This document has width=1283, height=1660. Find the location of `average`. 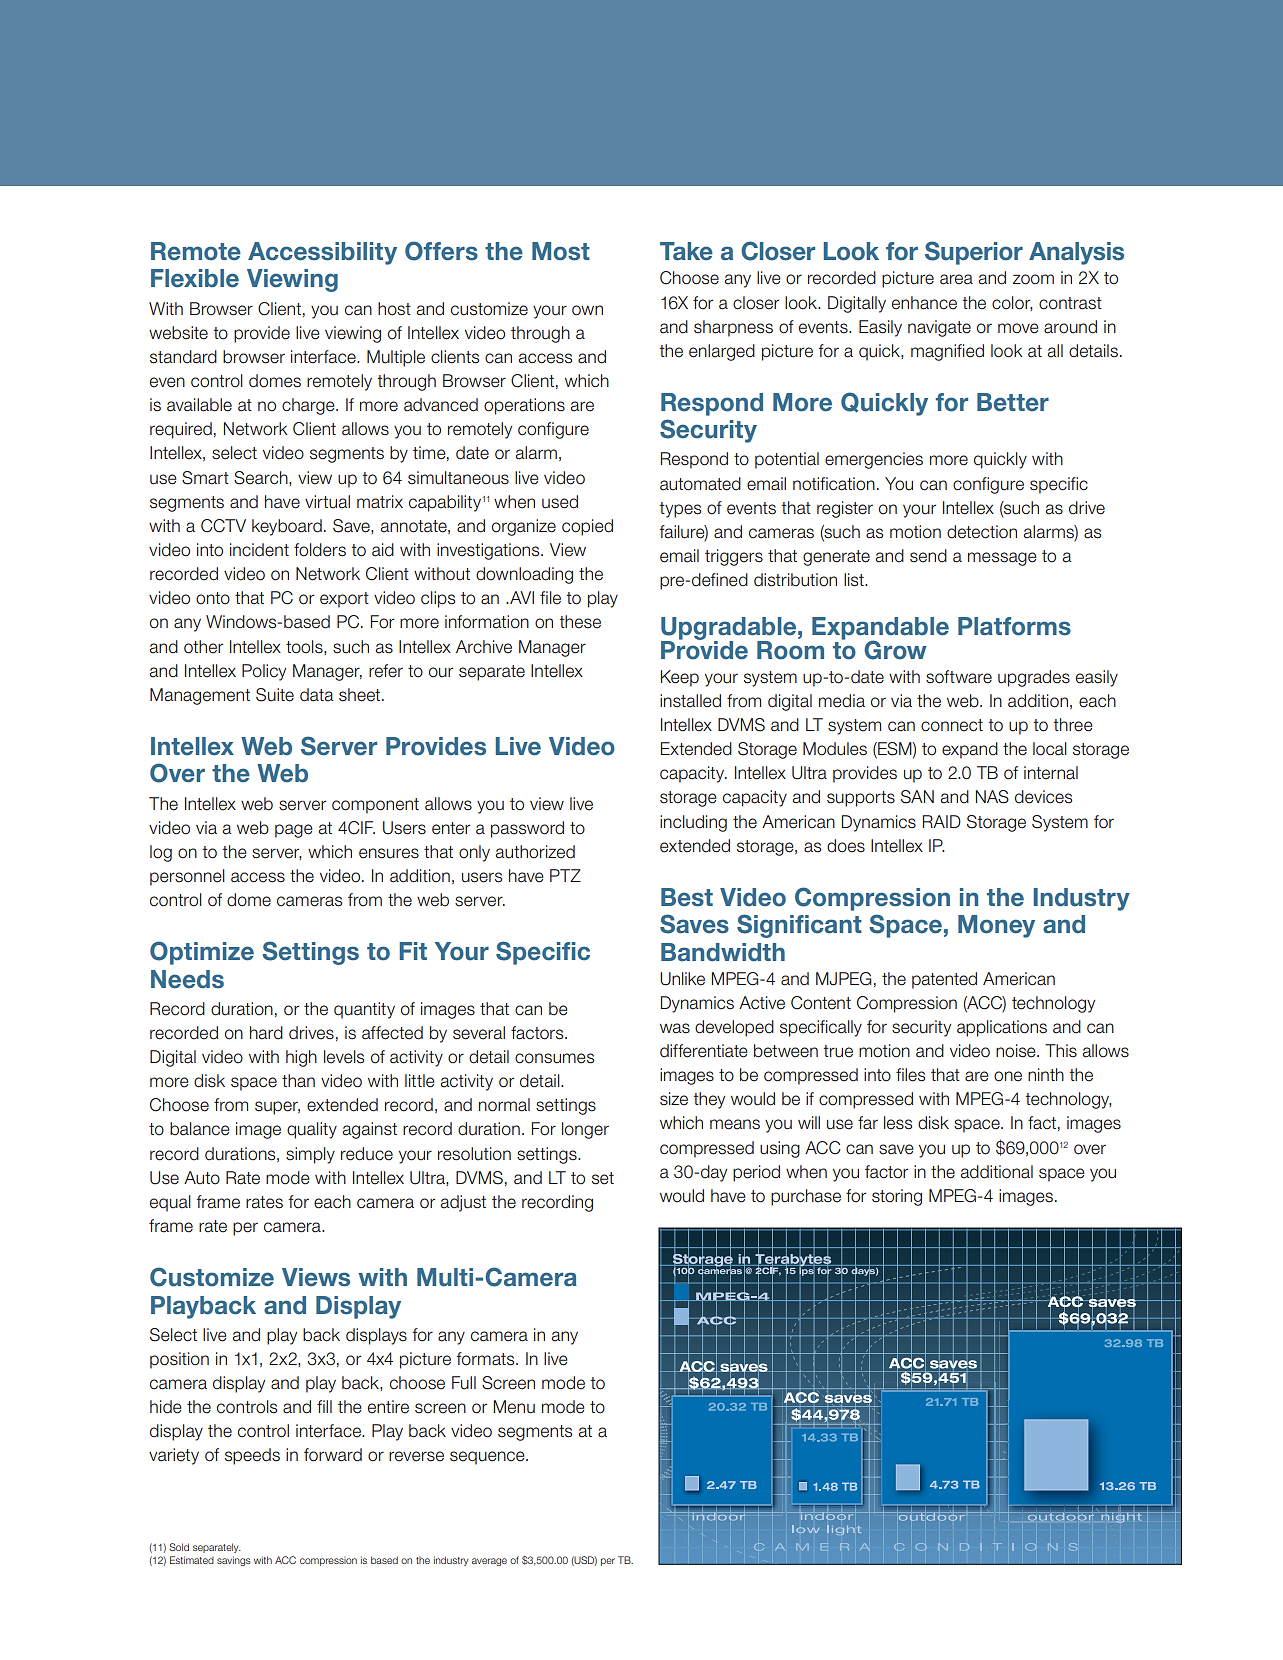

average is located at coordinates (489, 1562).
